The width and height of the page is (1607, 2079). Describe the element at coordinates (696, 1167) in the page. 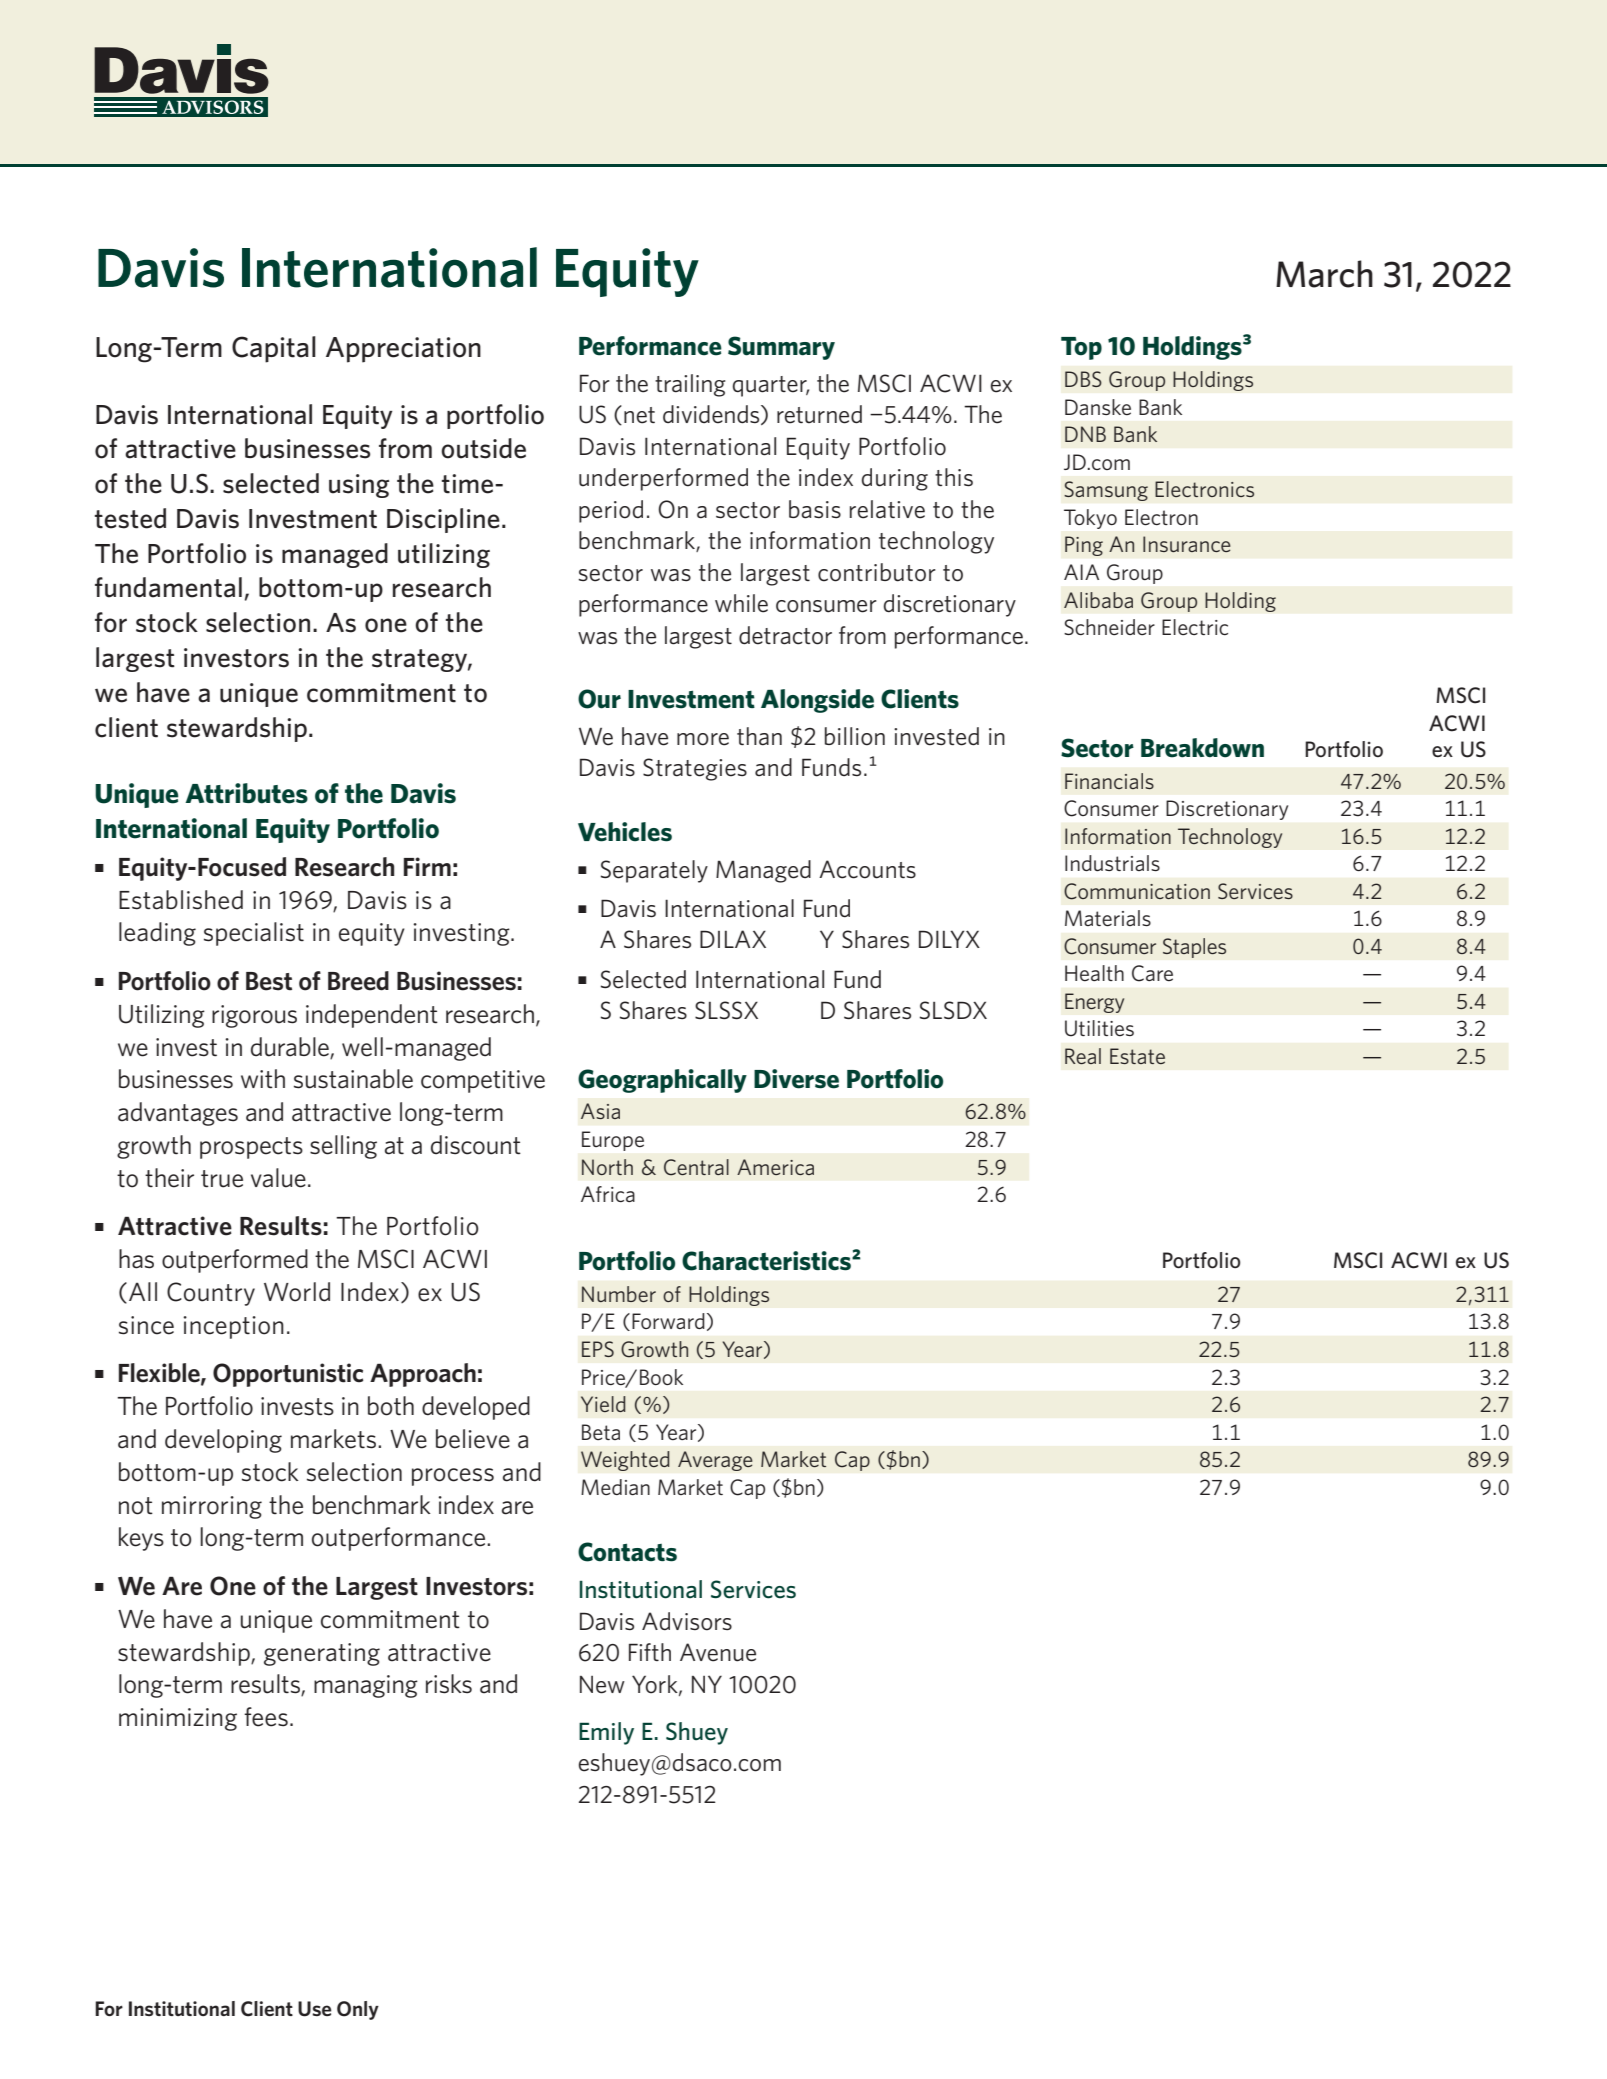

I see `Central` at that location.
